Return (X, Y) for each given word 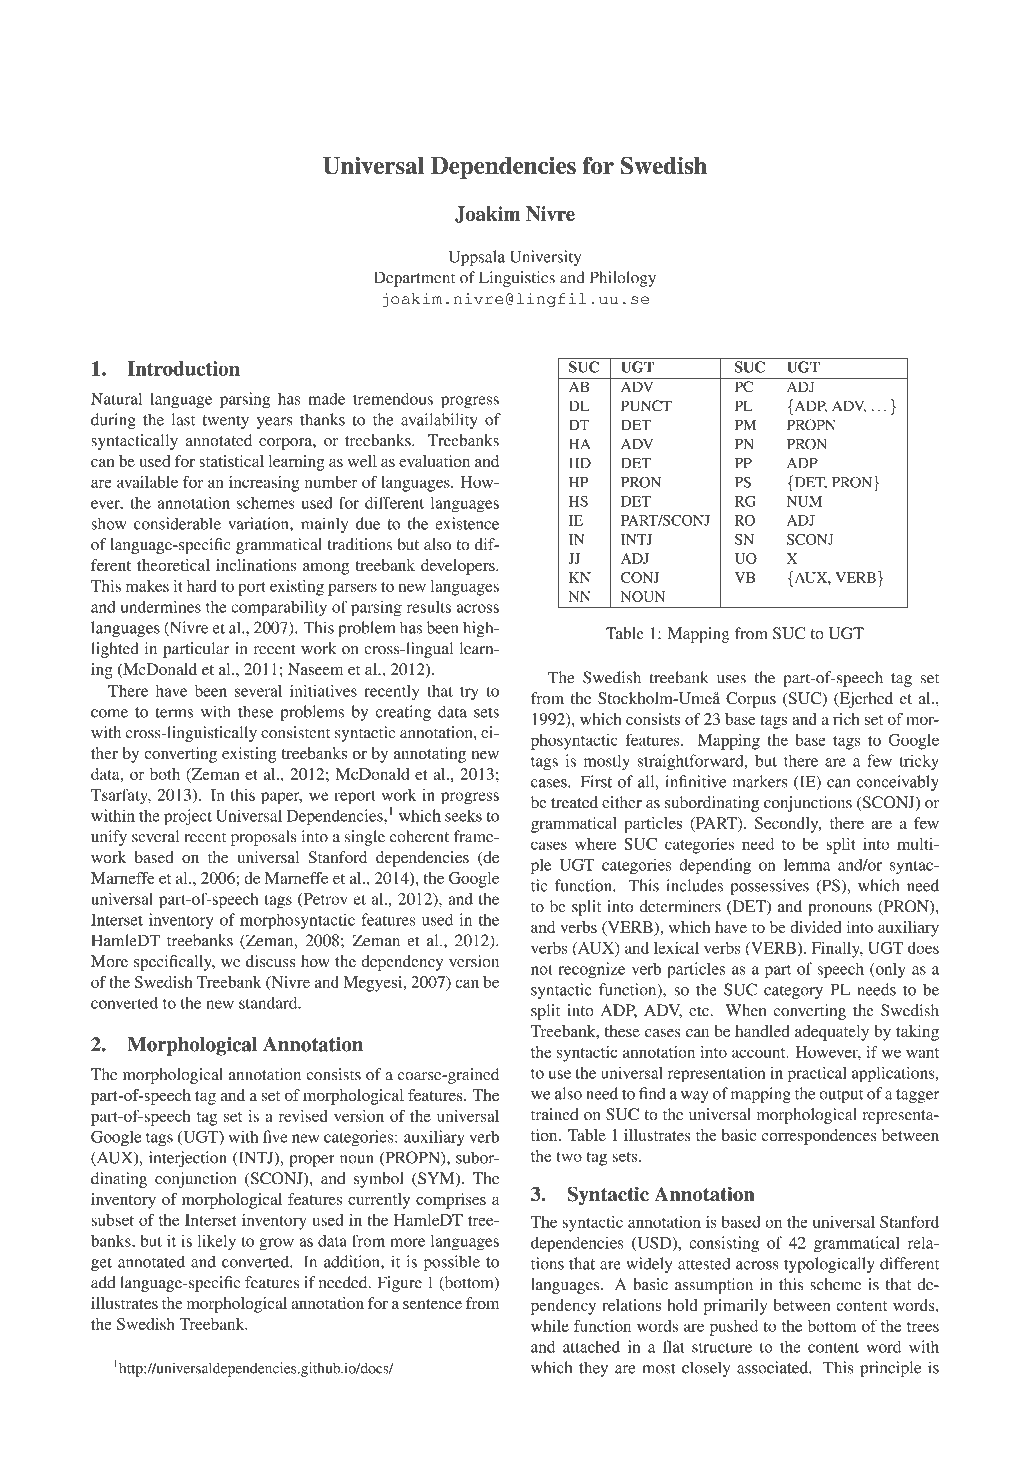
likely (216, 1243)
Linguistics (517, 279)
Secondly (788, 825)
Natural (116, 398)
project (188, 817)
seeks (463, 815)
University (545, 258)
